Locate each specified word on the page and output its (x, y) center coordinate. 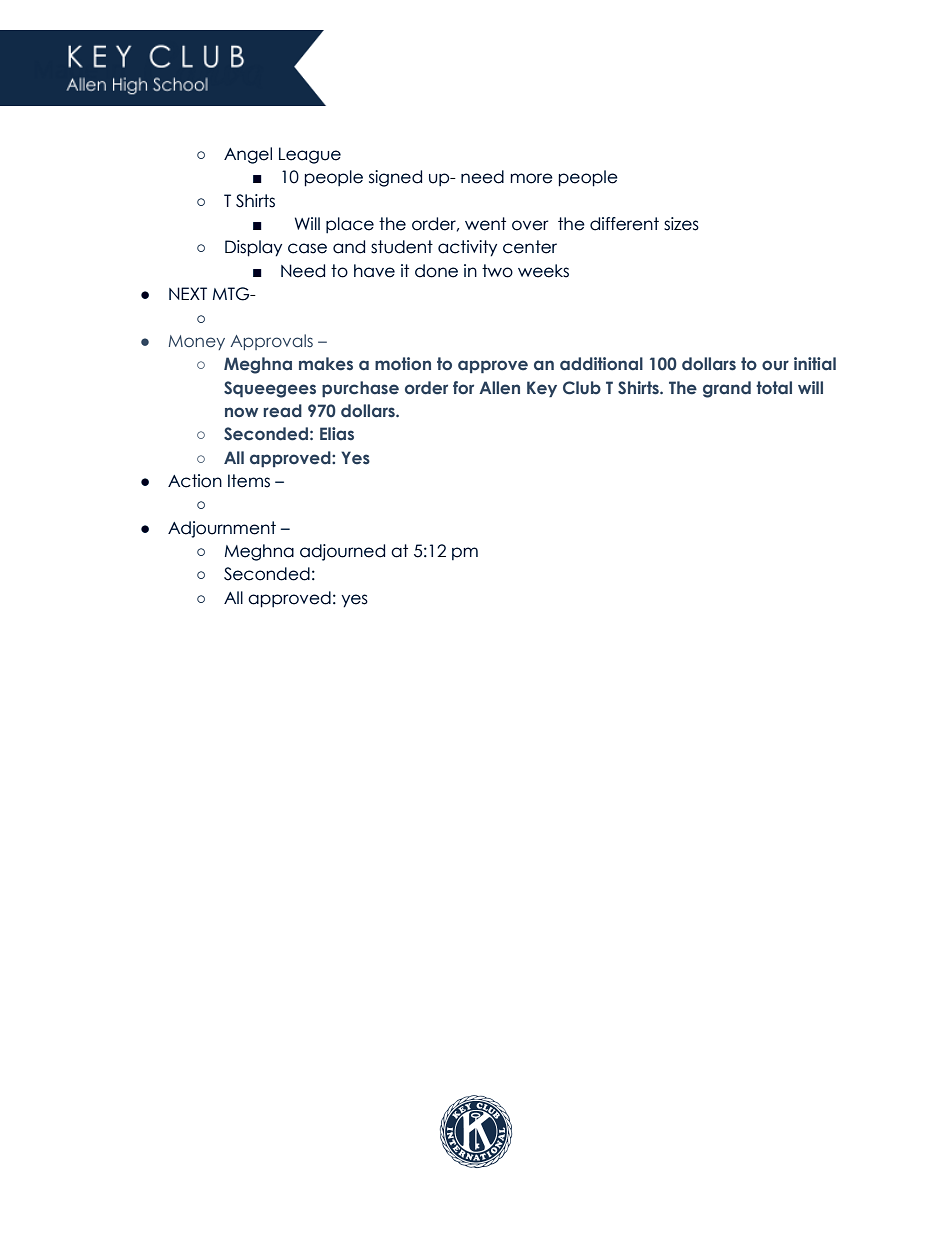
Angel (248, 155)
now (241, 412)
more (532, 178)
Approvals (271, 342)
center (530, 247)
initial (815, 363)
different (624, 224)
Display (253, 248)
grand (727, 389)
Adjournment (222, 529)
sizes (681, 224)
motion (403, 363)
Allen (499, 388)
